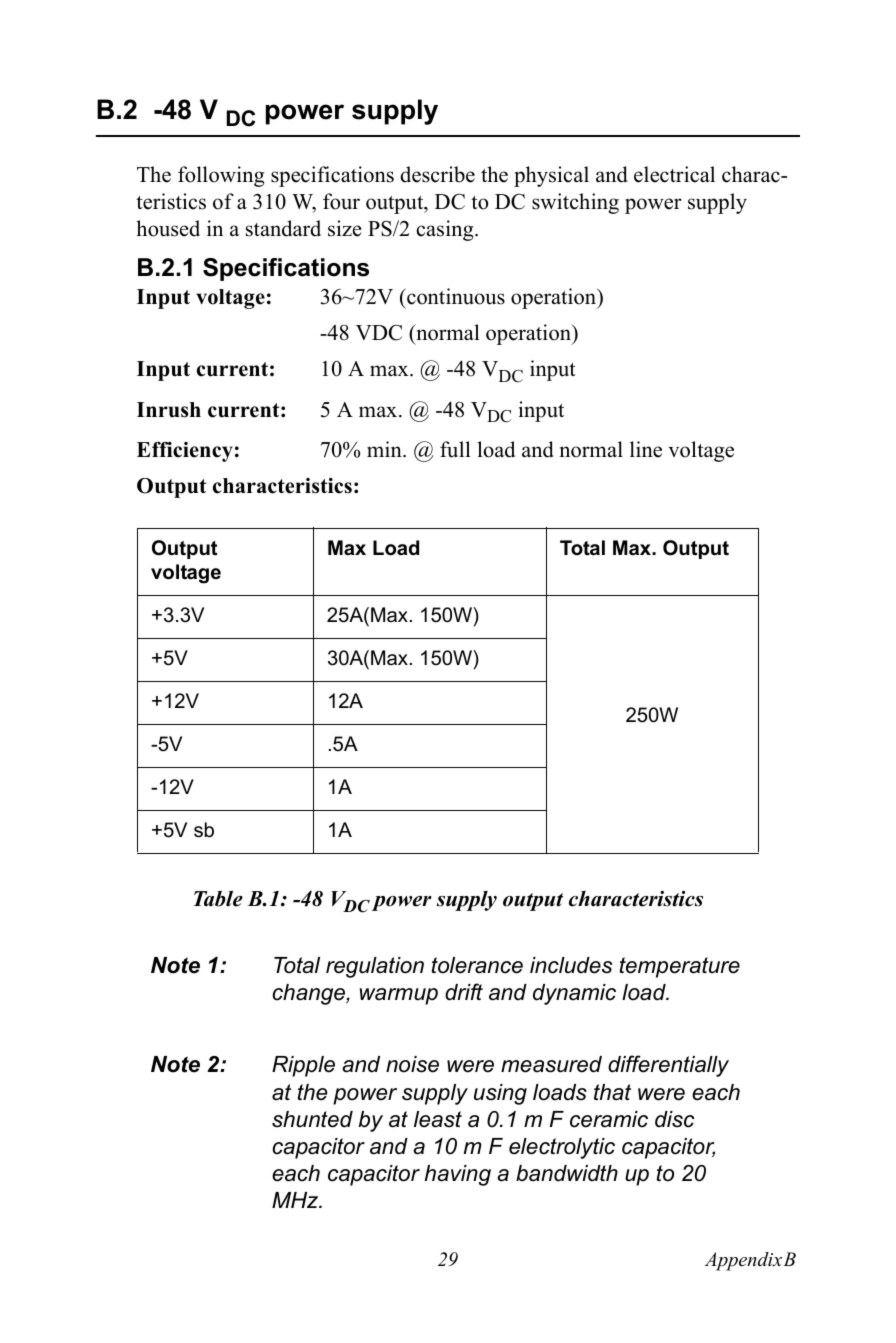 Image resolution: width=896 pixels, height=1343 pixels. Describe the element at coordinates (221, 176) in the screenshot. I see `following` at that location.
